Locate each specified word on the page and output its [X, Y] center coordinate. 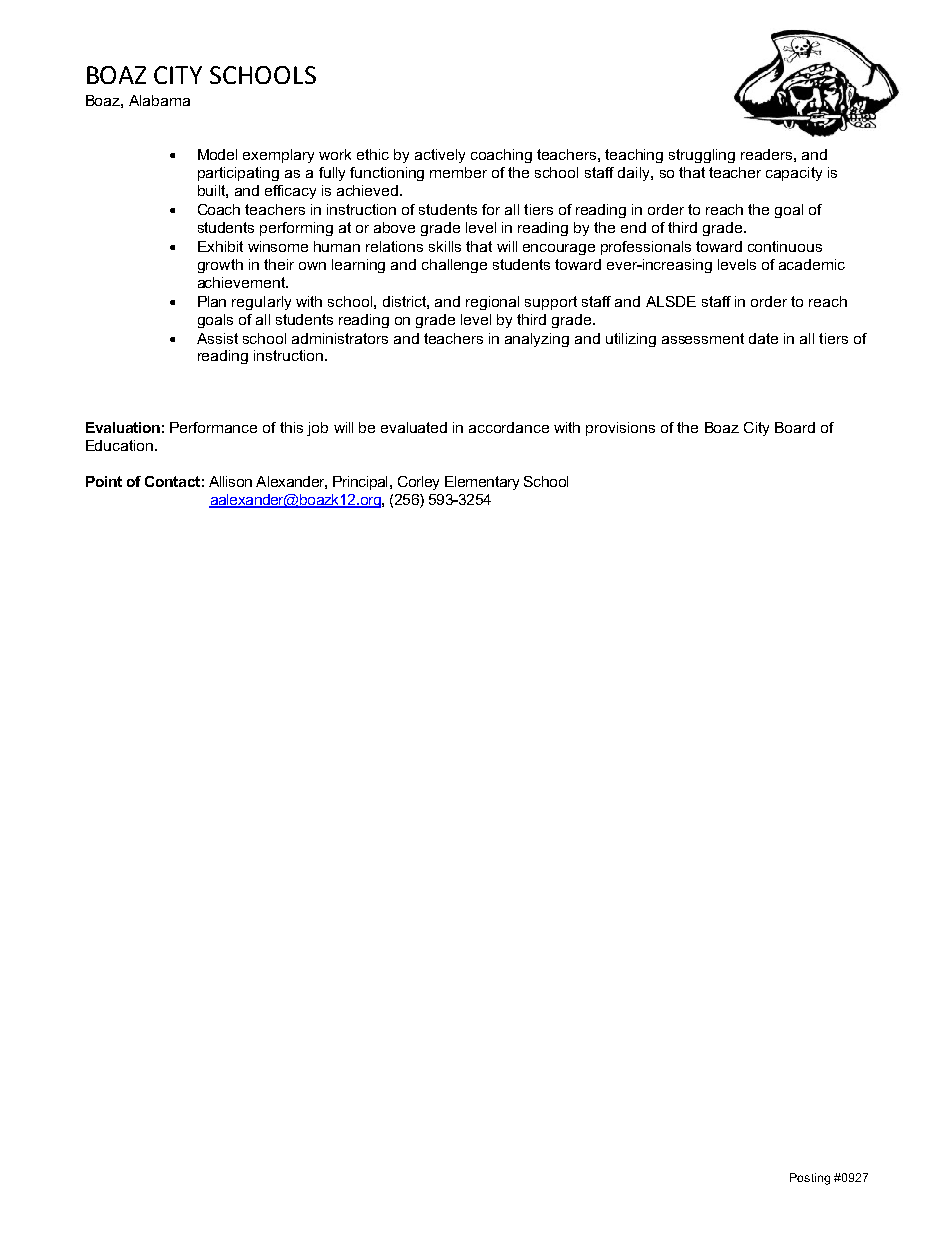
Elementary [482, 483]
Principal [360, 483]
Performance [213, 427]
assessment [703, 338]
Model [217, 154]
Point [104, 481]
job [317, 429]
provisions [620, 429]
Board [795, 427]
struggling [702, 156]
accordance [509, 427]
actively [440, 156]
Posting [810, 1179]
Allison [230, 481]
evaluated [414, 427]
